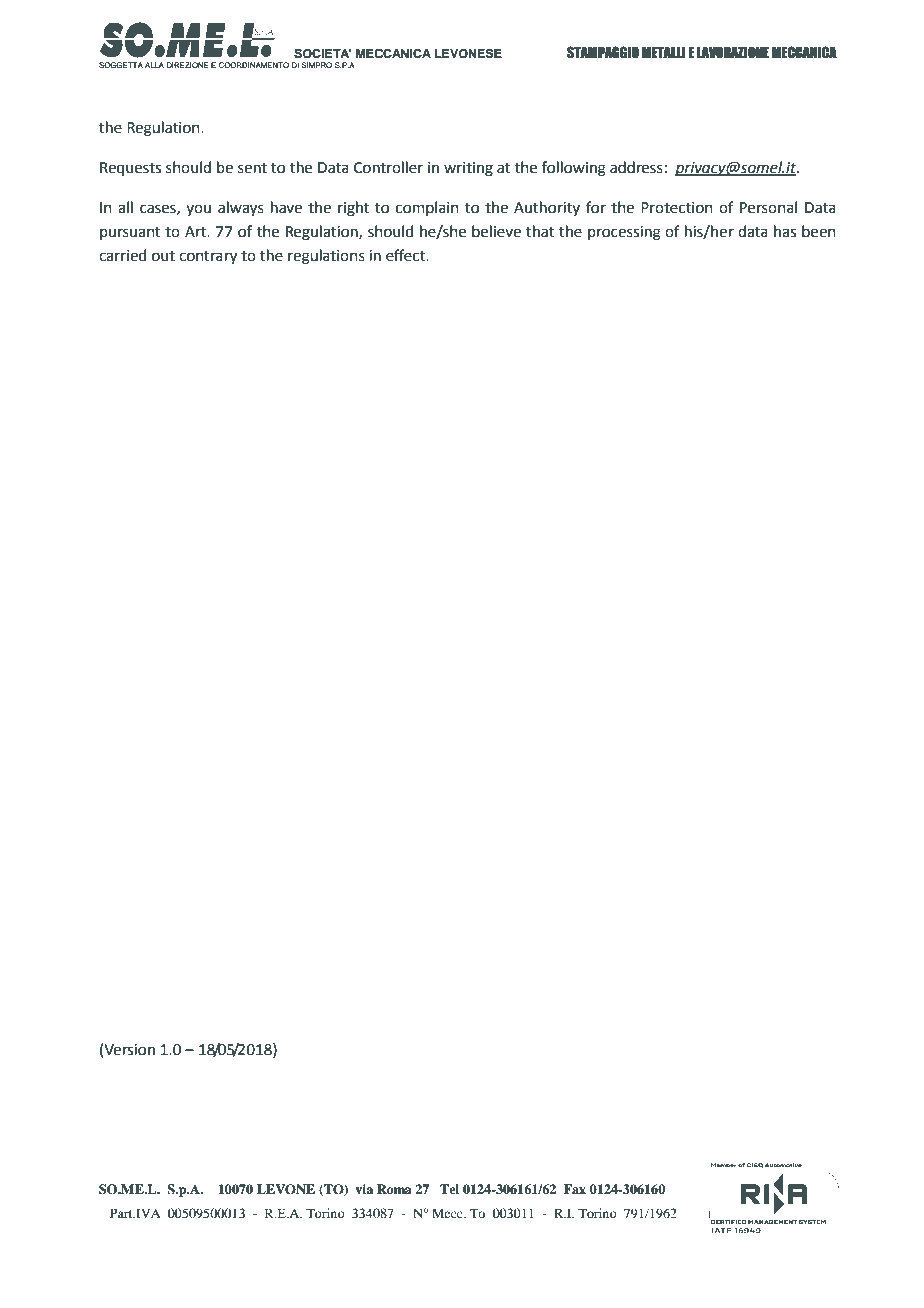 Image resolution: width=924 pixels, height=1308 pixels. I want to click on has, so click(785, 231).
